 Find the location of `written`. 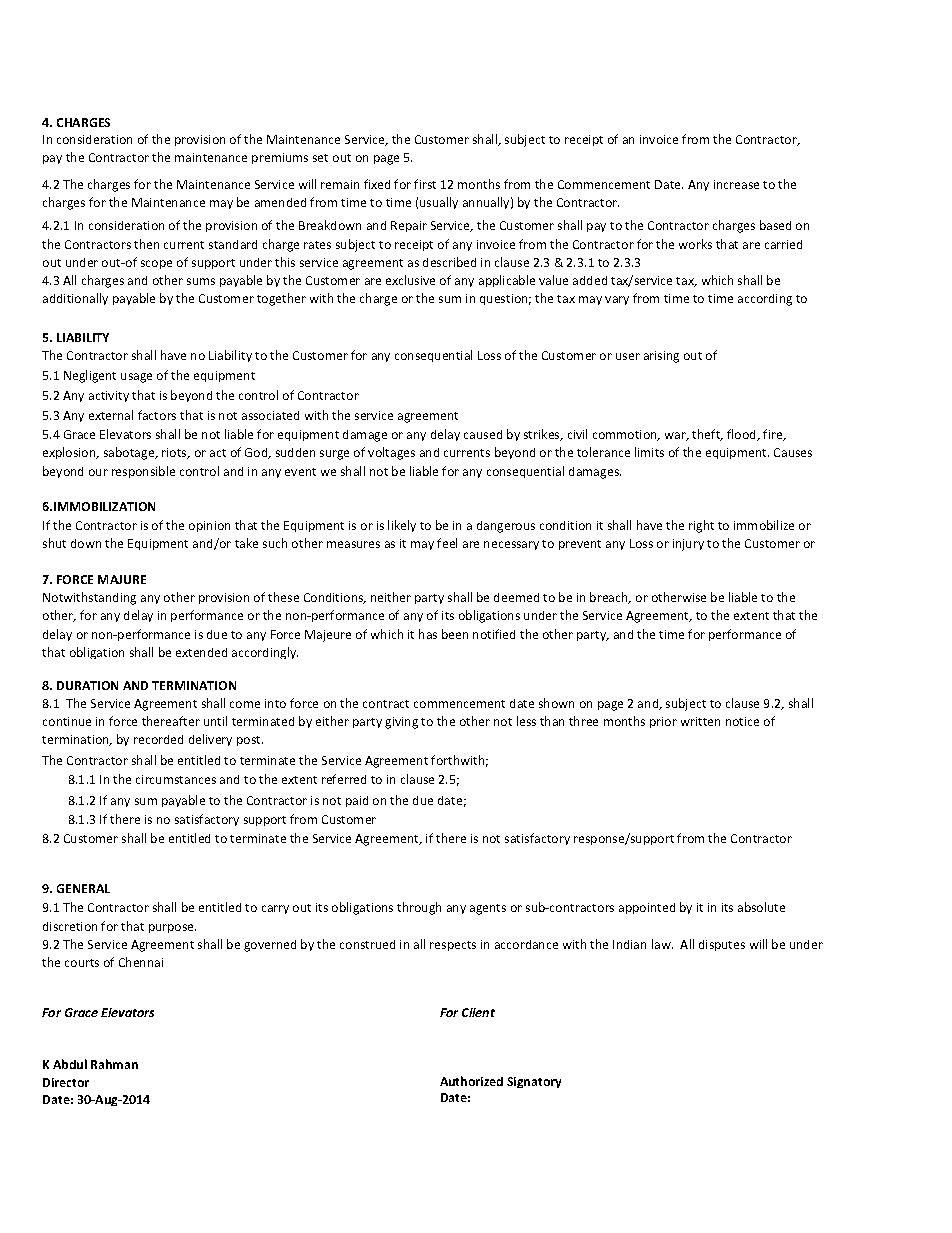

written is located at coordinates (700, 721).
